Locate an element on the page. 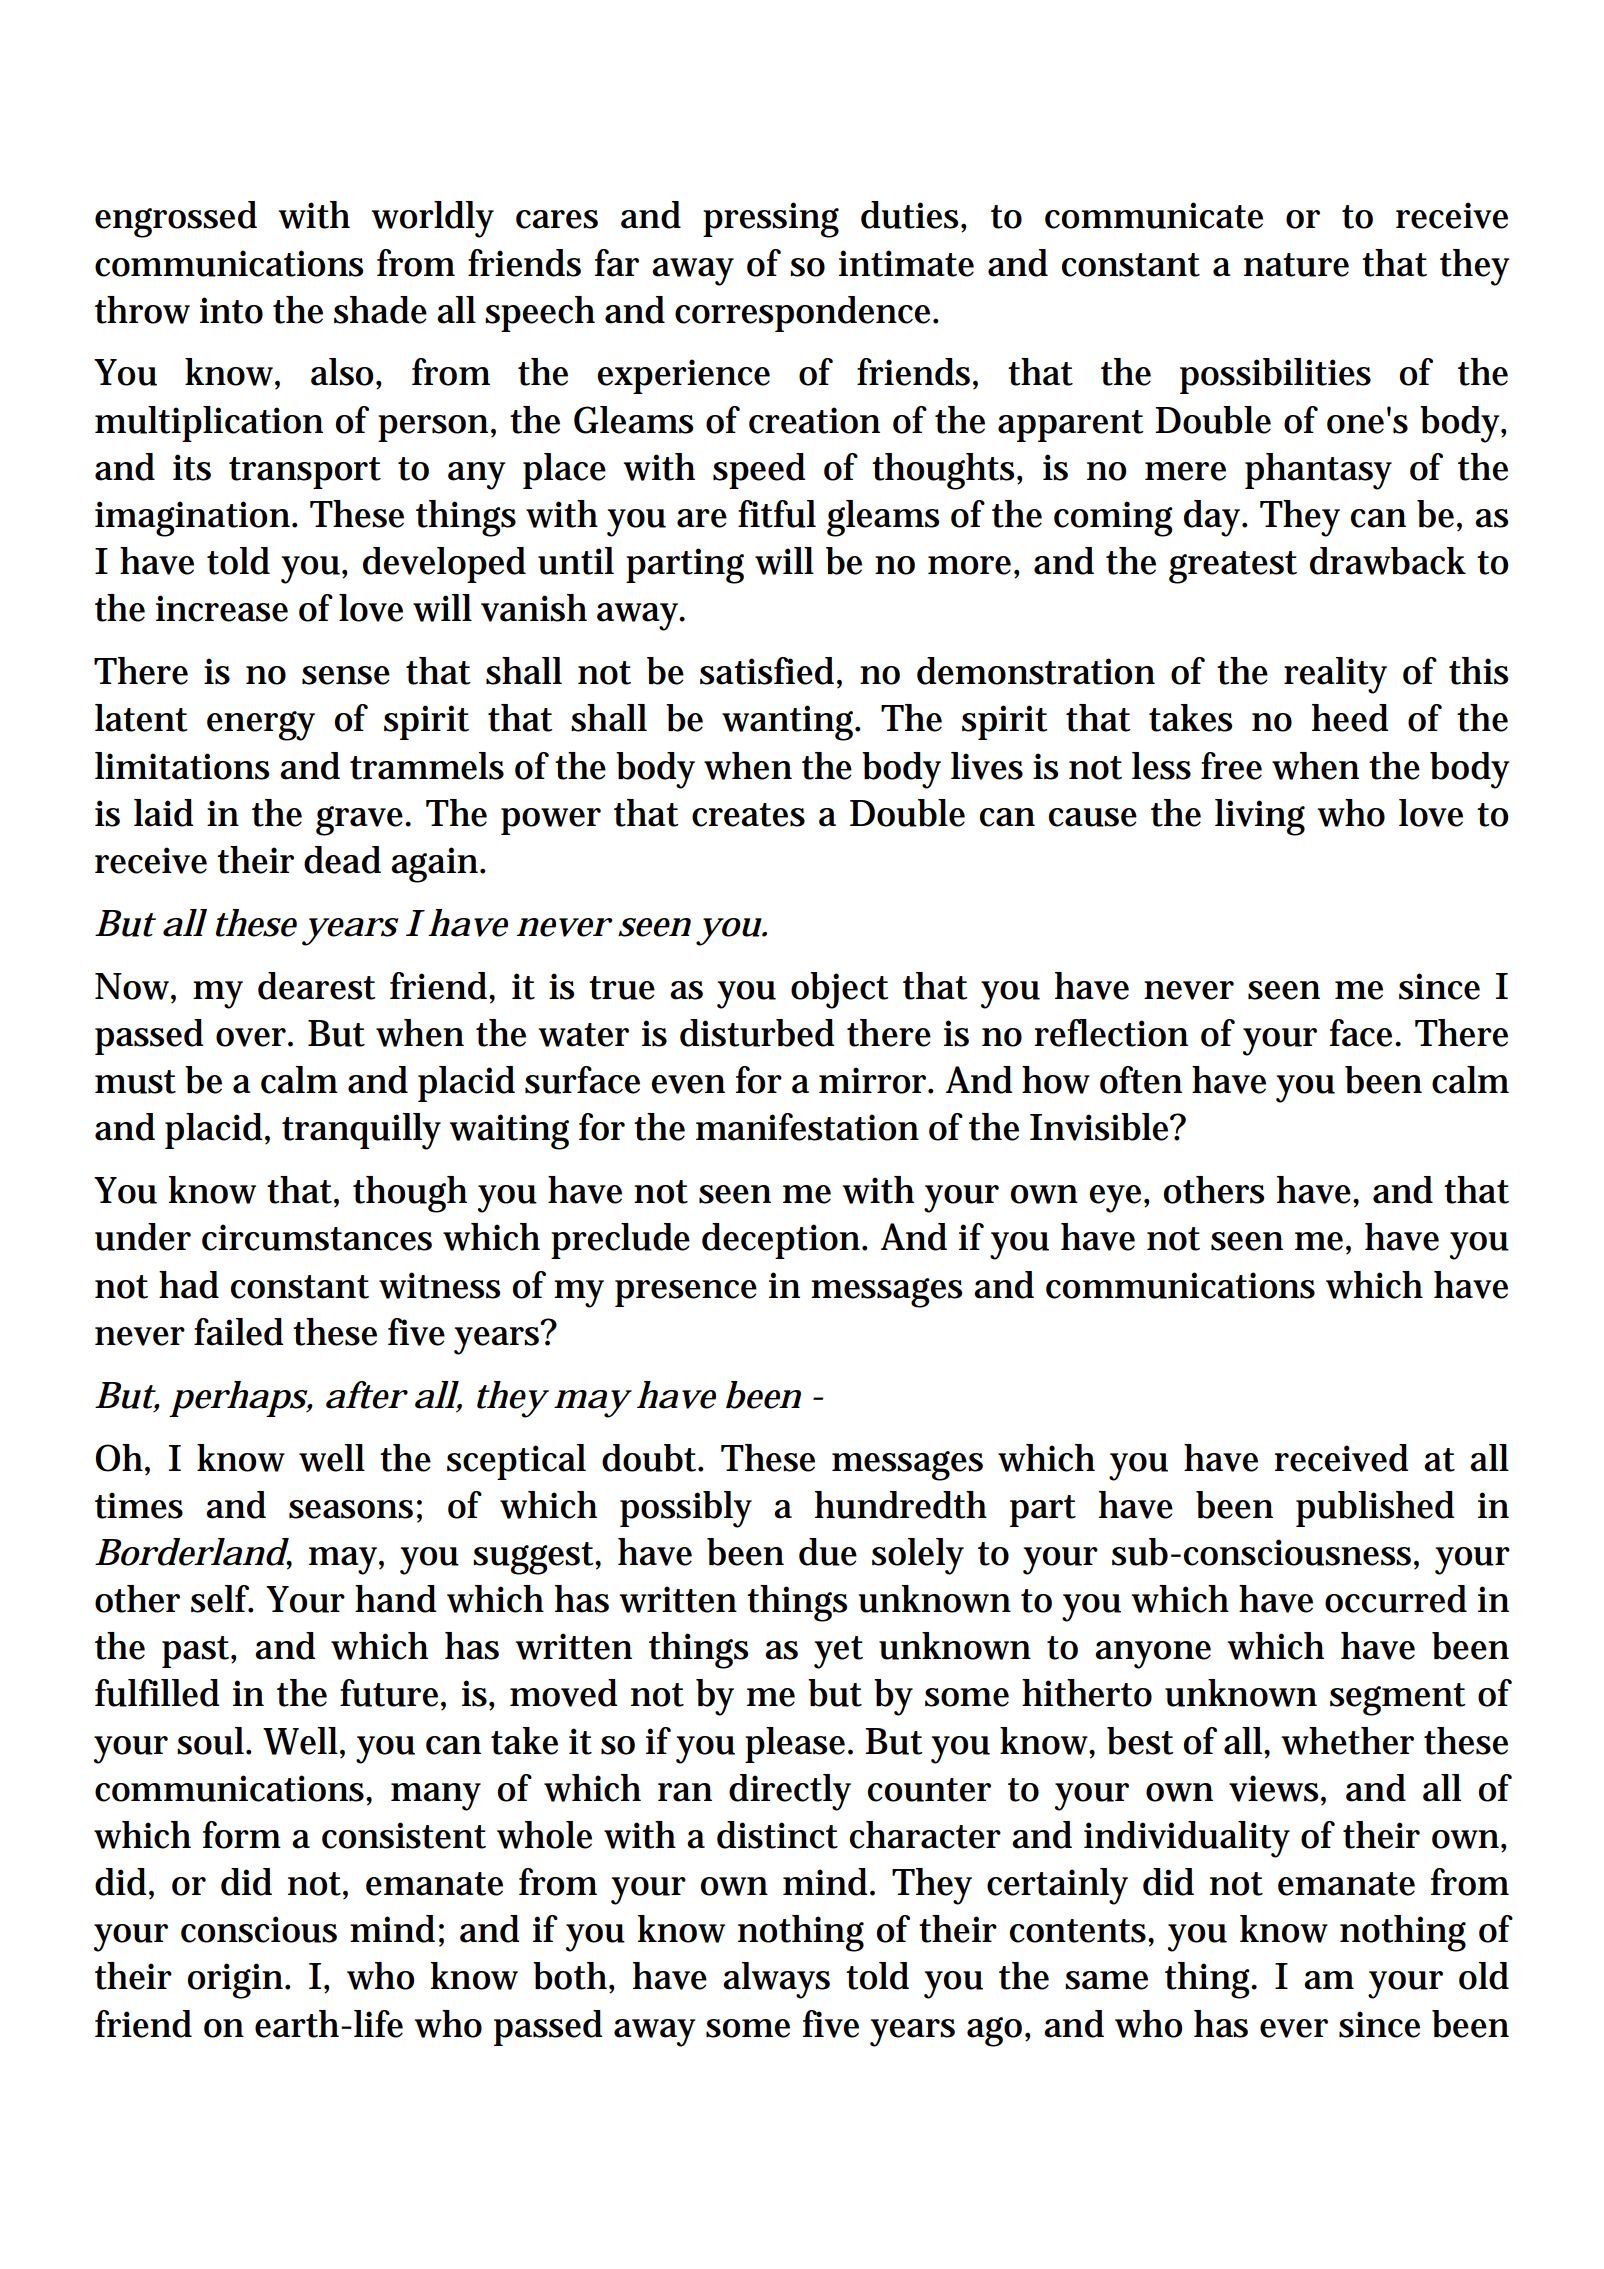 The width and height of the image is (1604, 2269). individuality is located at coordinates (1187, 1839).
